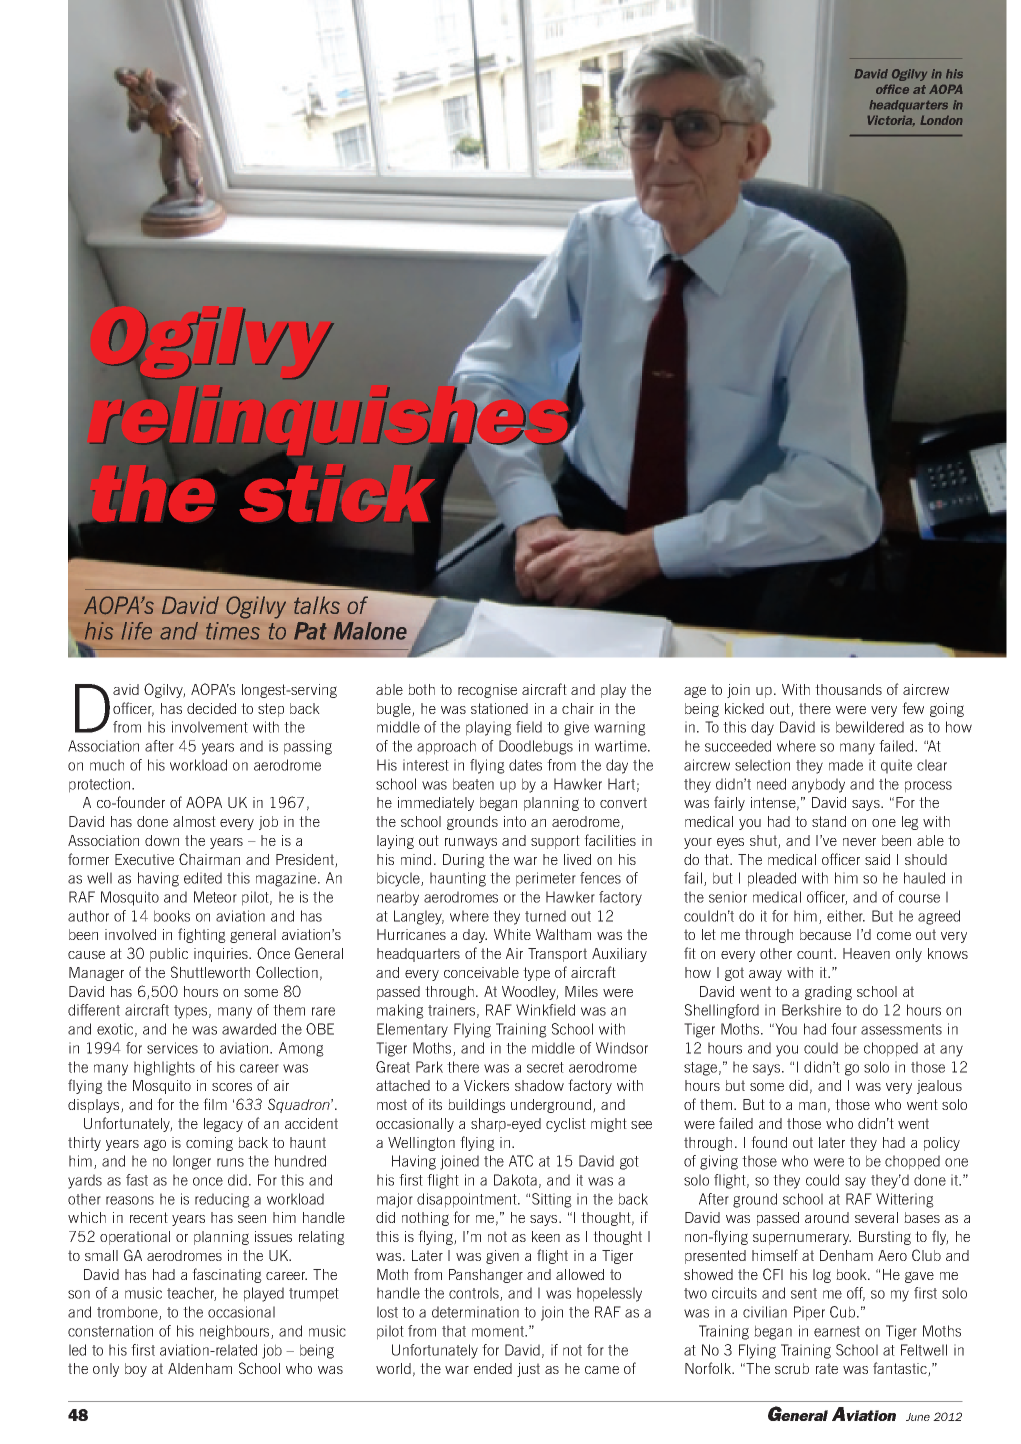 Image resolution: width=1021 pixels, height=1444 pixels. Describe the element at coordinates (846, 765) in the page. I see `made` at that location.
